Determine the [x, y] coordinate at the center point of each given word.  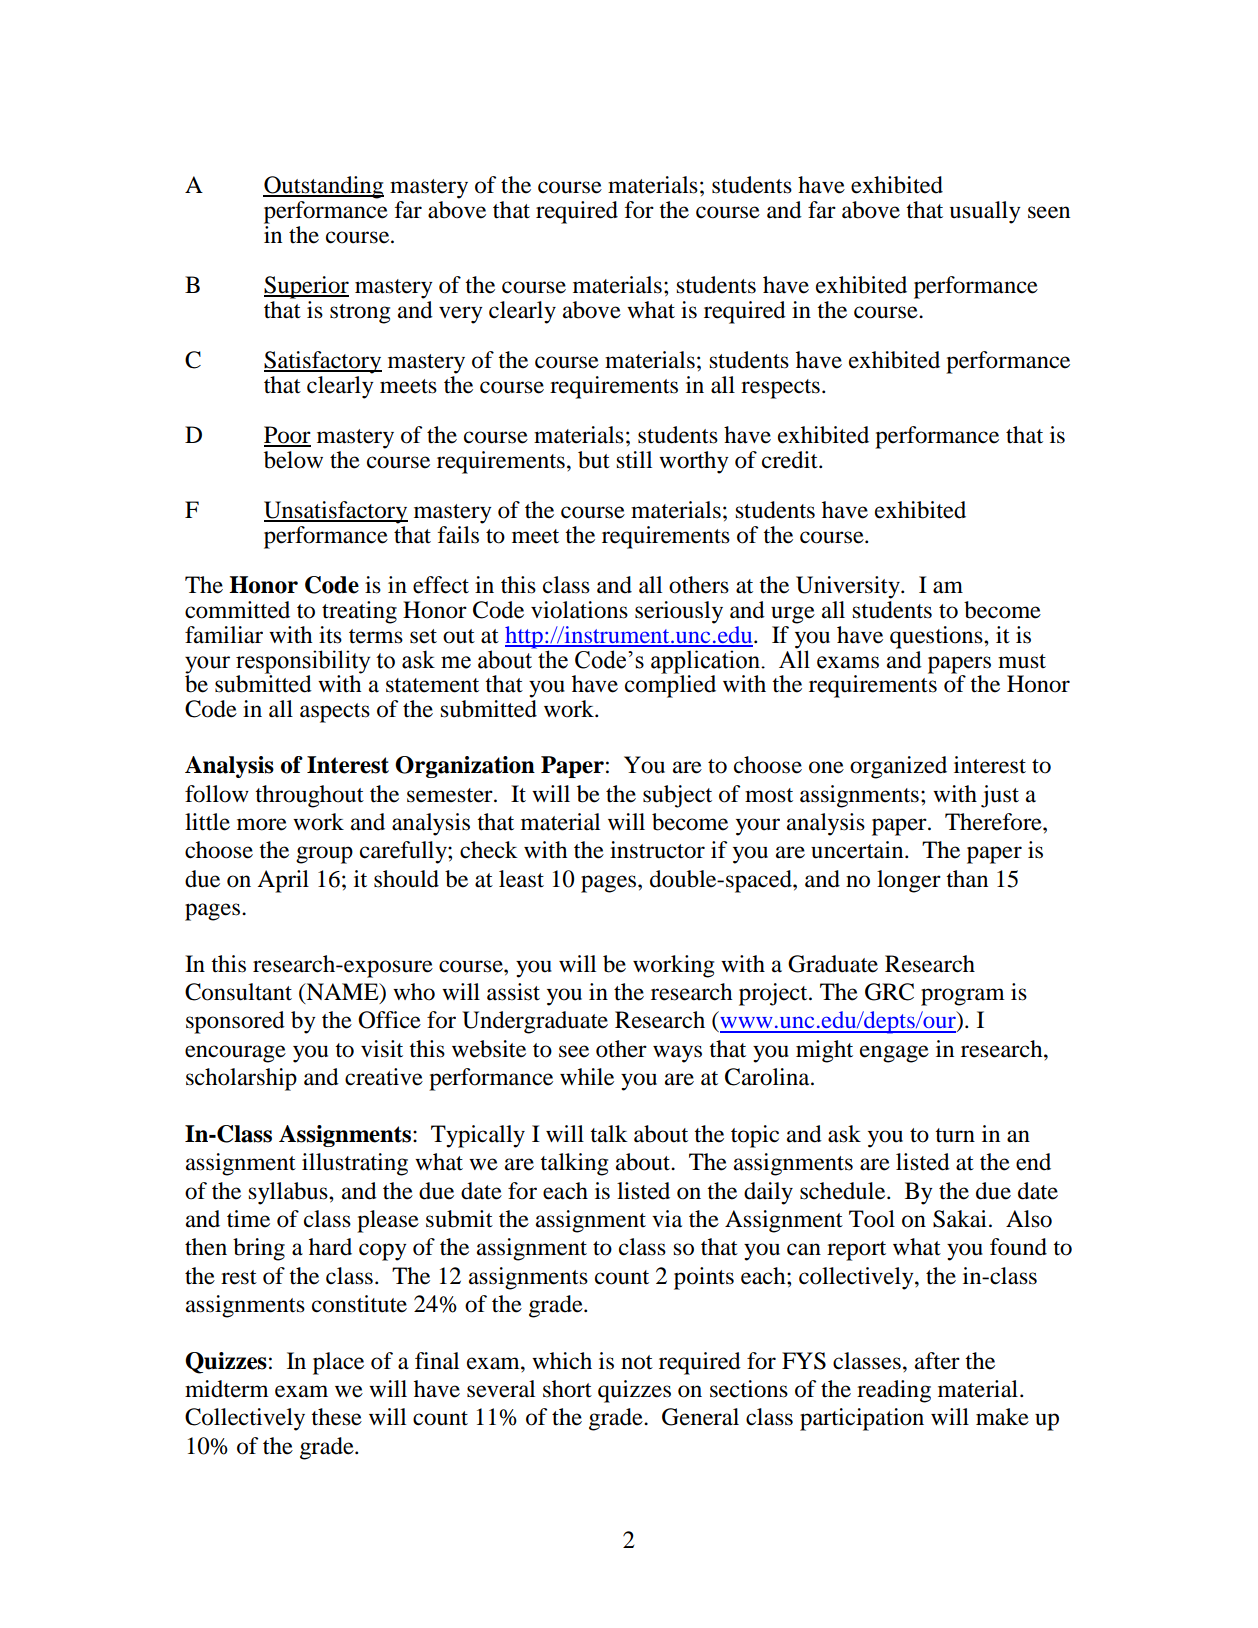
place [338, 1363]
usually [985, 212]
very [461, 315]
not [637, 1362]
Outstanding [323, 187]
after [937, 1361]
